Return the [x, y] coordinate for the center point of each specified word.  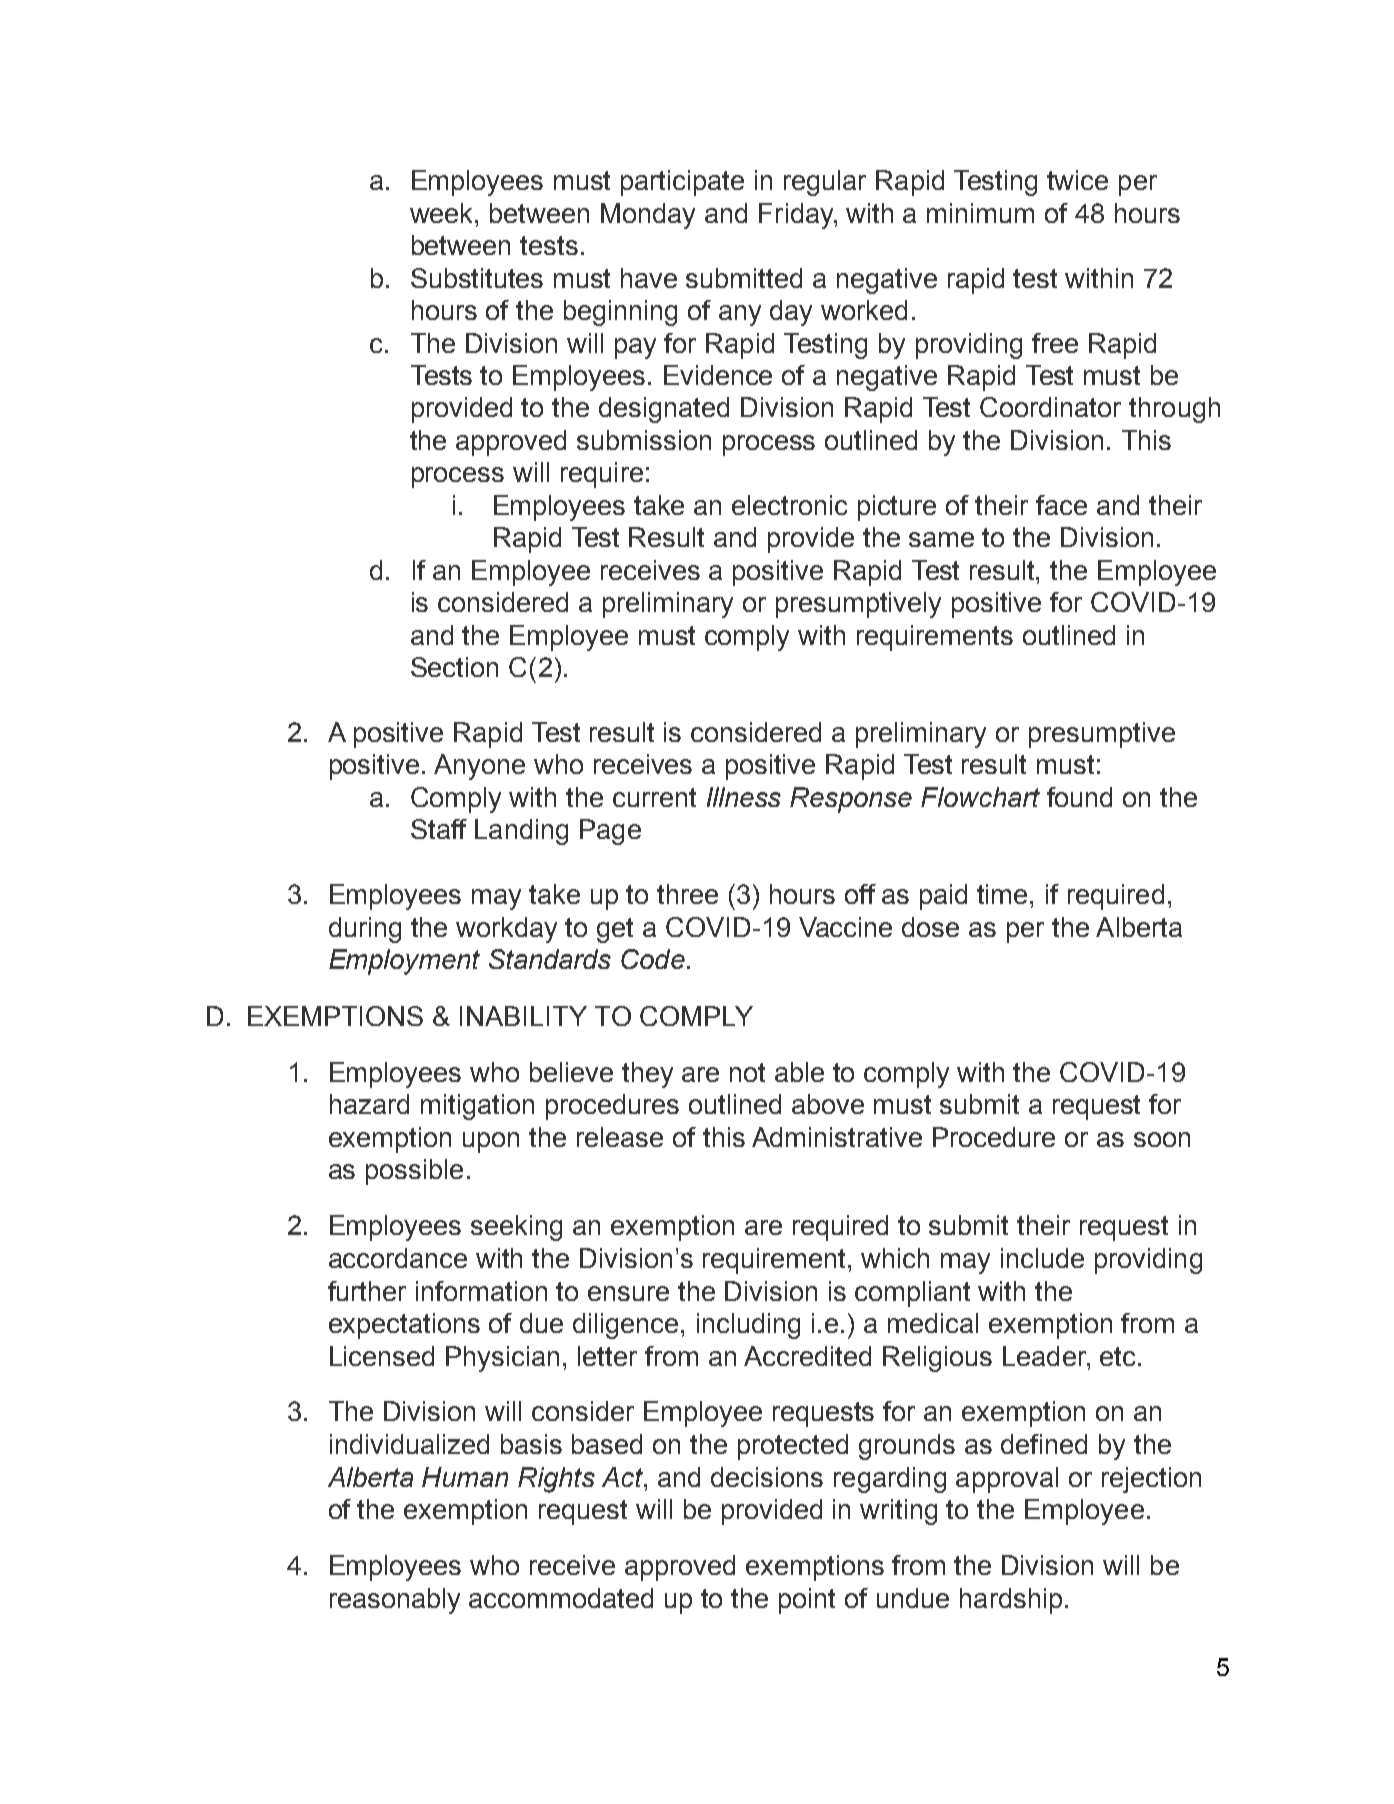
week [443, 213]
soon [1162, 1139]
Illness [744, 797]
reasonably [395, 1601]
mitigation [477, 1107]
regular [825, 183]
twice [1077, 180]
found [1079, 797]
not [747, 1072]
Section [454, 667]
